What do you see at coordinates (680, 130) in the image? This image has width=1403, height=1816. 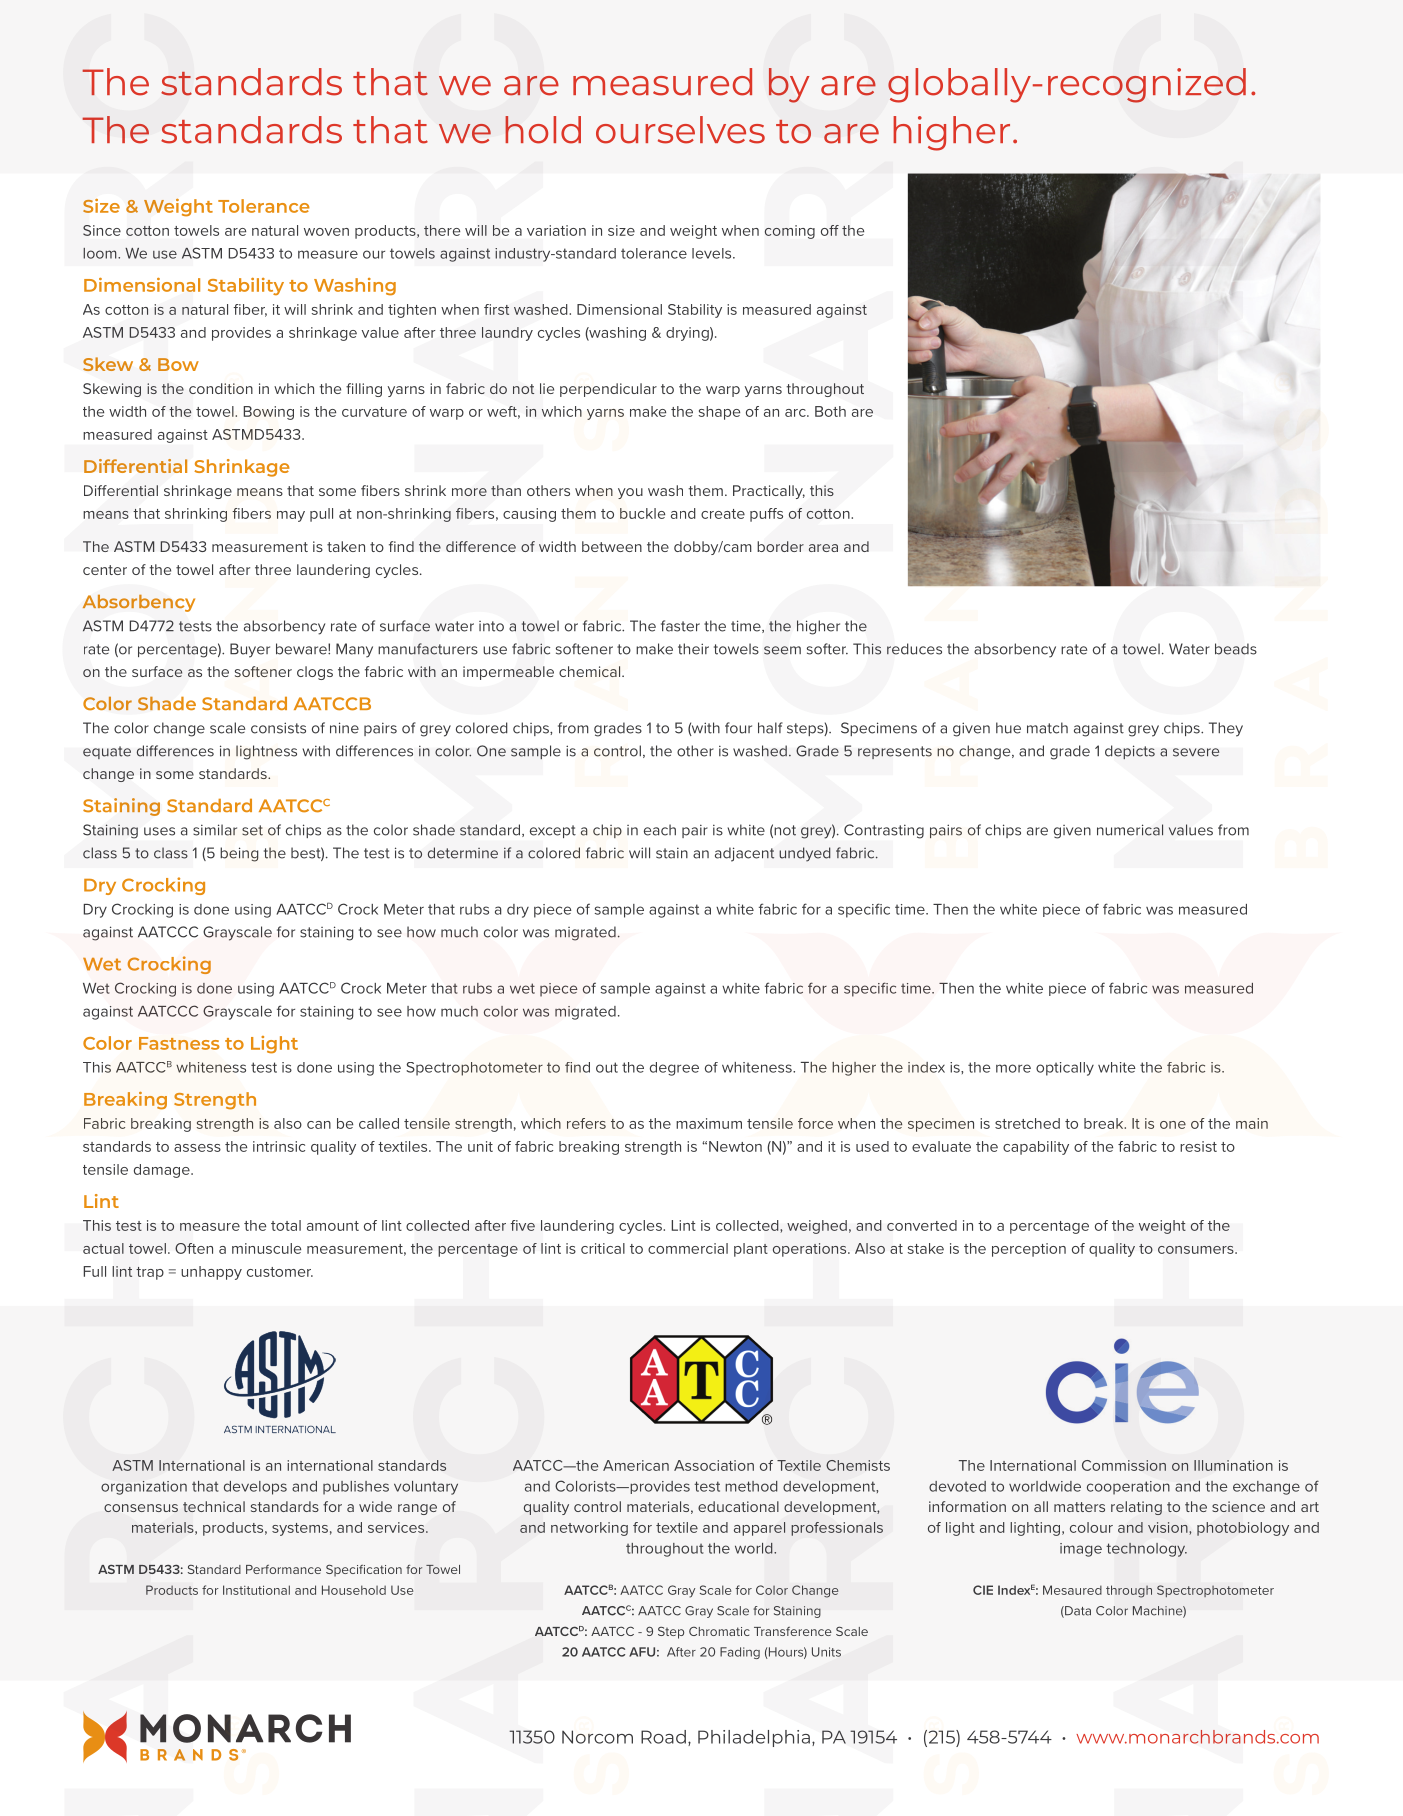 I see `ourselves` at bounding box center [680, 130].
